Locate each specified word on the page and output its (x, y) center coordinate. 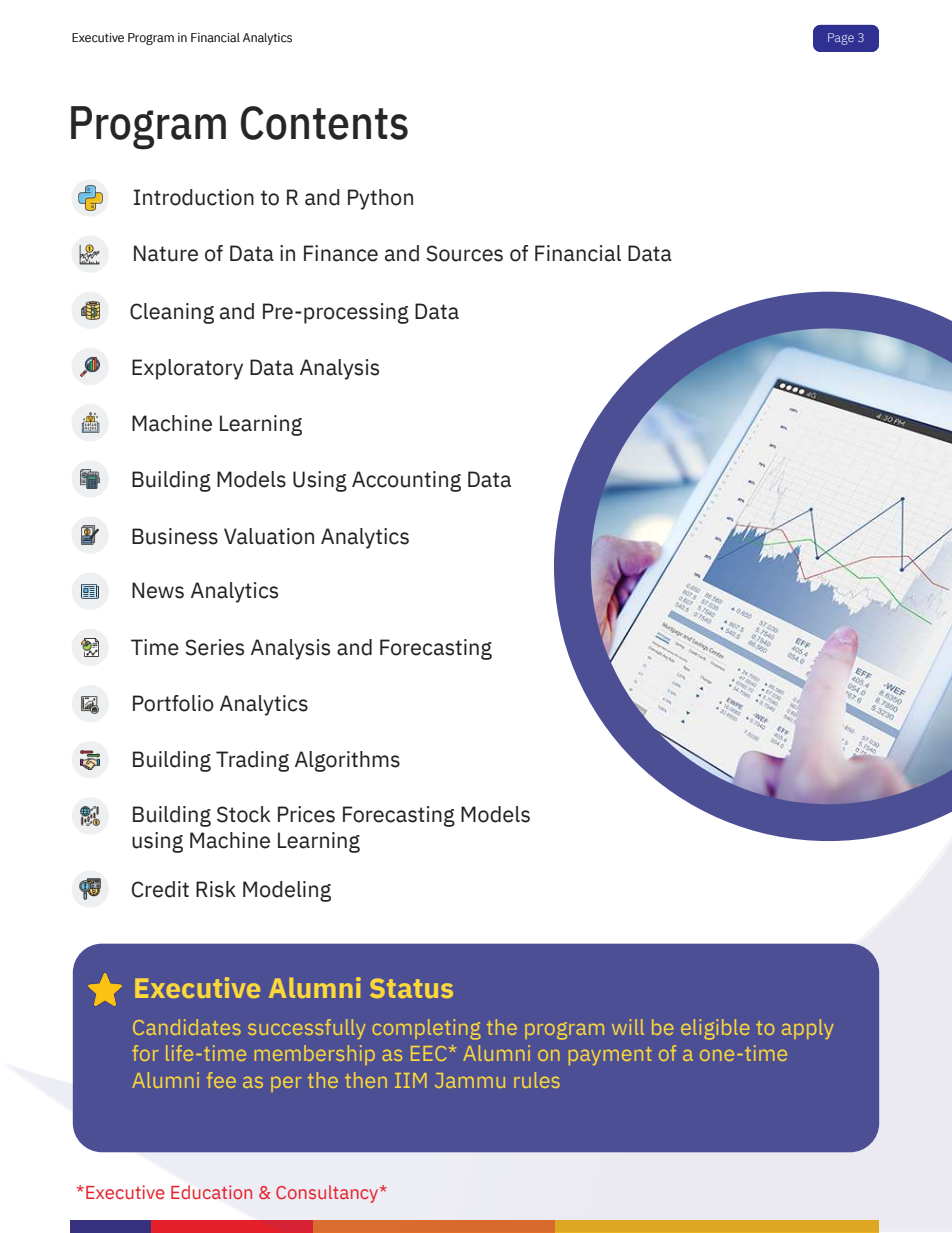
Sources (464, 253)
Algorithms (347, 761)
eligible (715, 1029)
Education (211, 1192)
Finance (341, 253)
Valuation (269, 536)
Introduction (194, 197)
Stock (244, 814)
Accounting (406, 481)
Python (380, 199)
